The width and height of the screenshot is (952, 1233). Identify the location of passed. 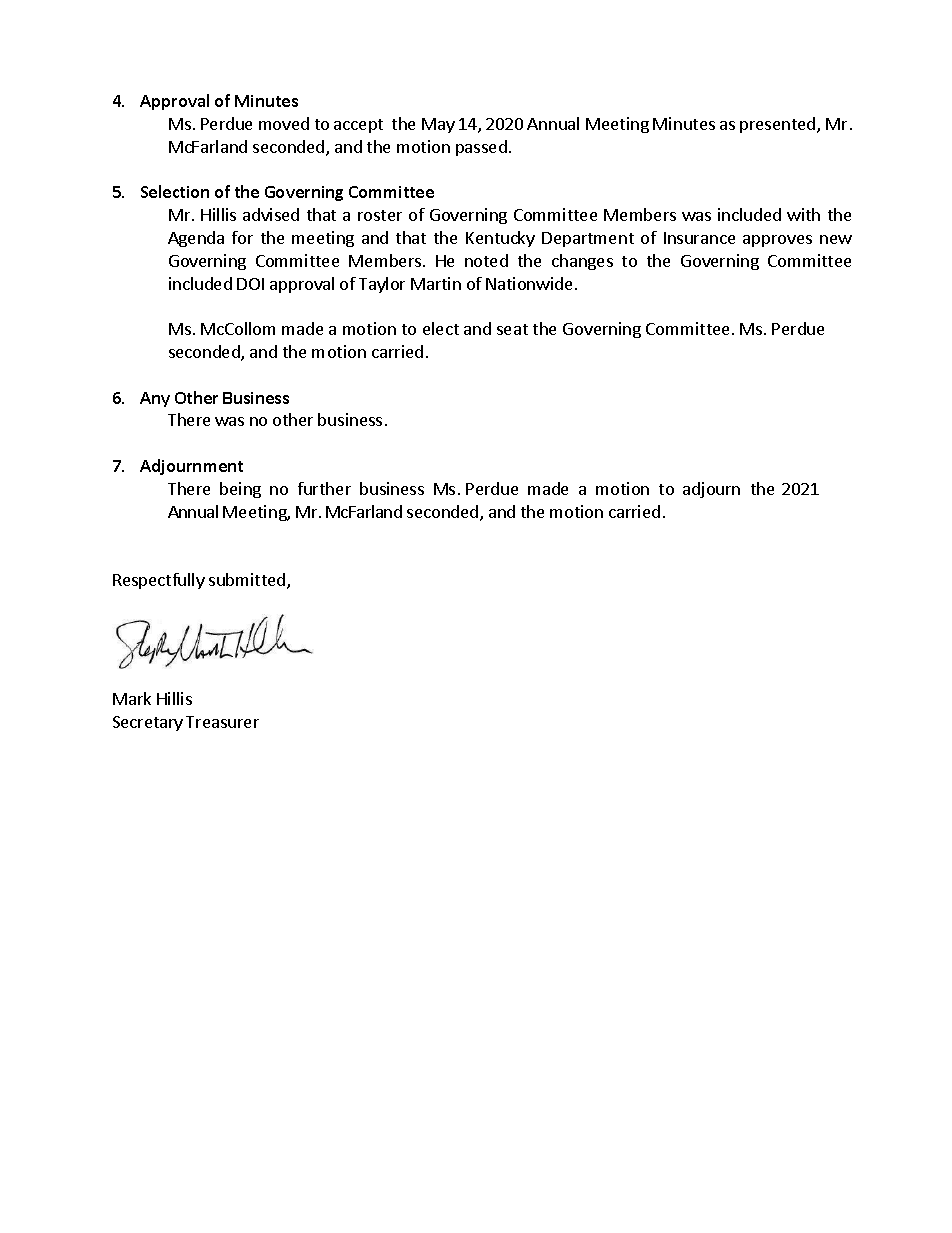
(481, 148).
